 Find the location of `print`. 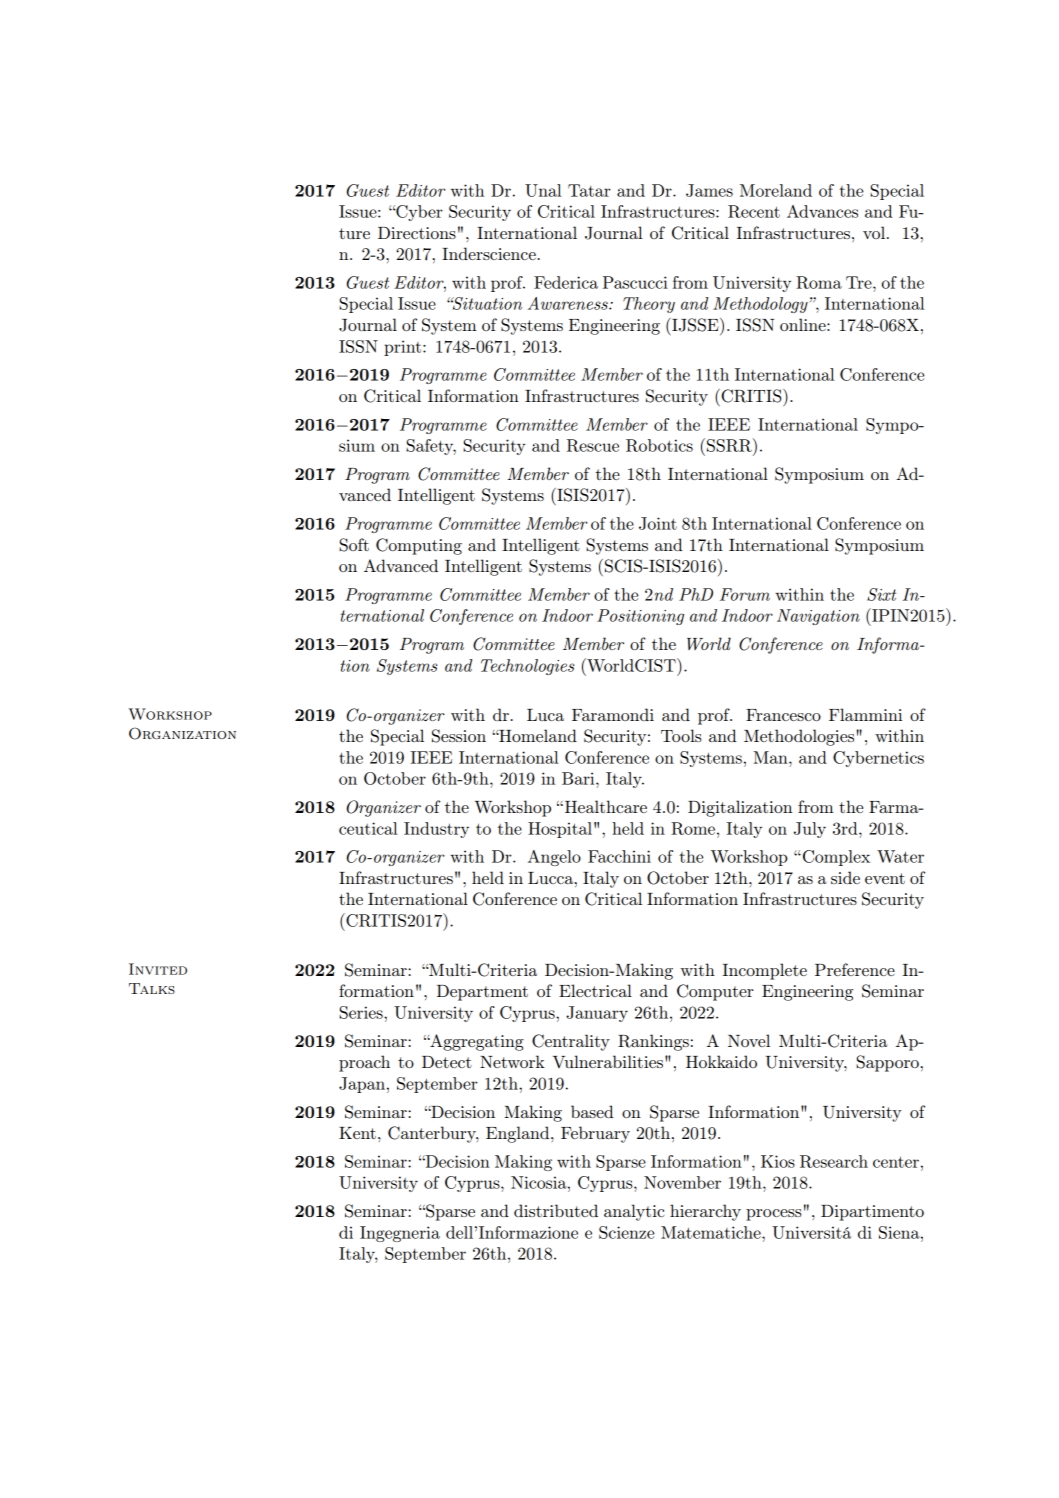

print is located at coordinates (404, 348).
